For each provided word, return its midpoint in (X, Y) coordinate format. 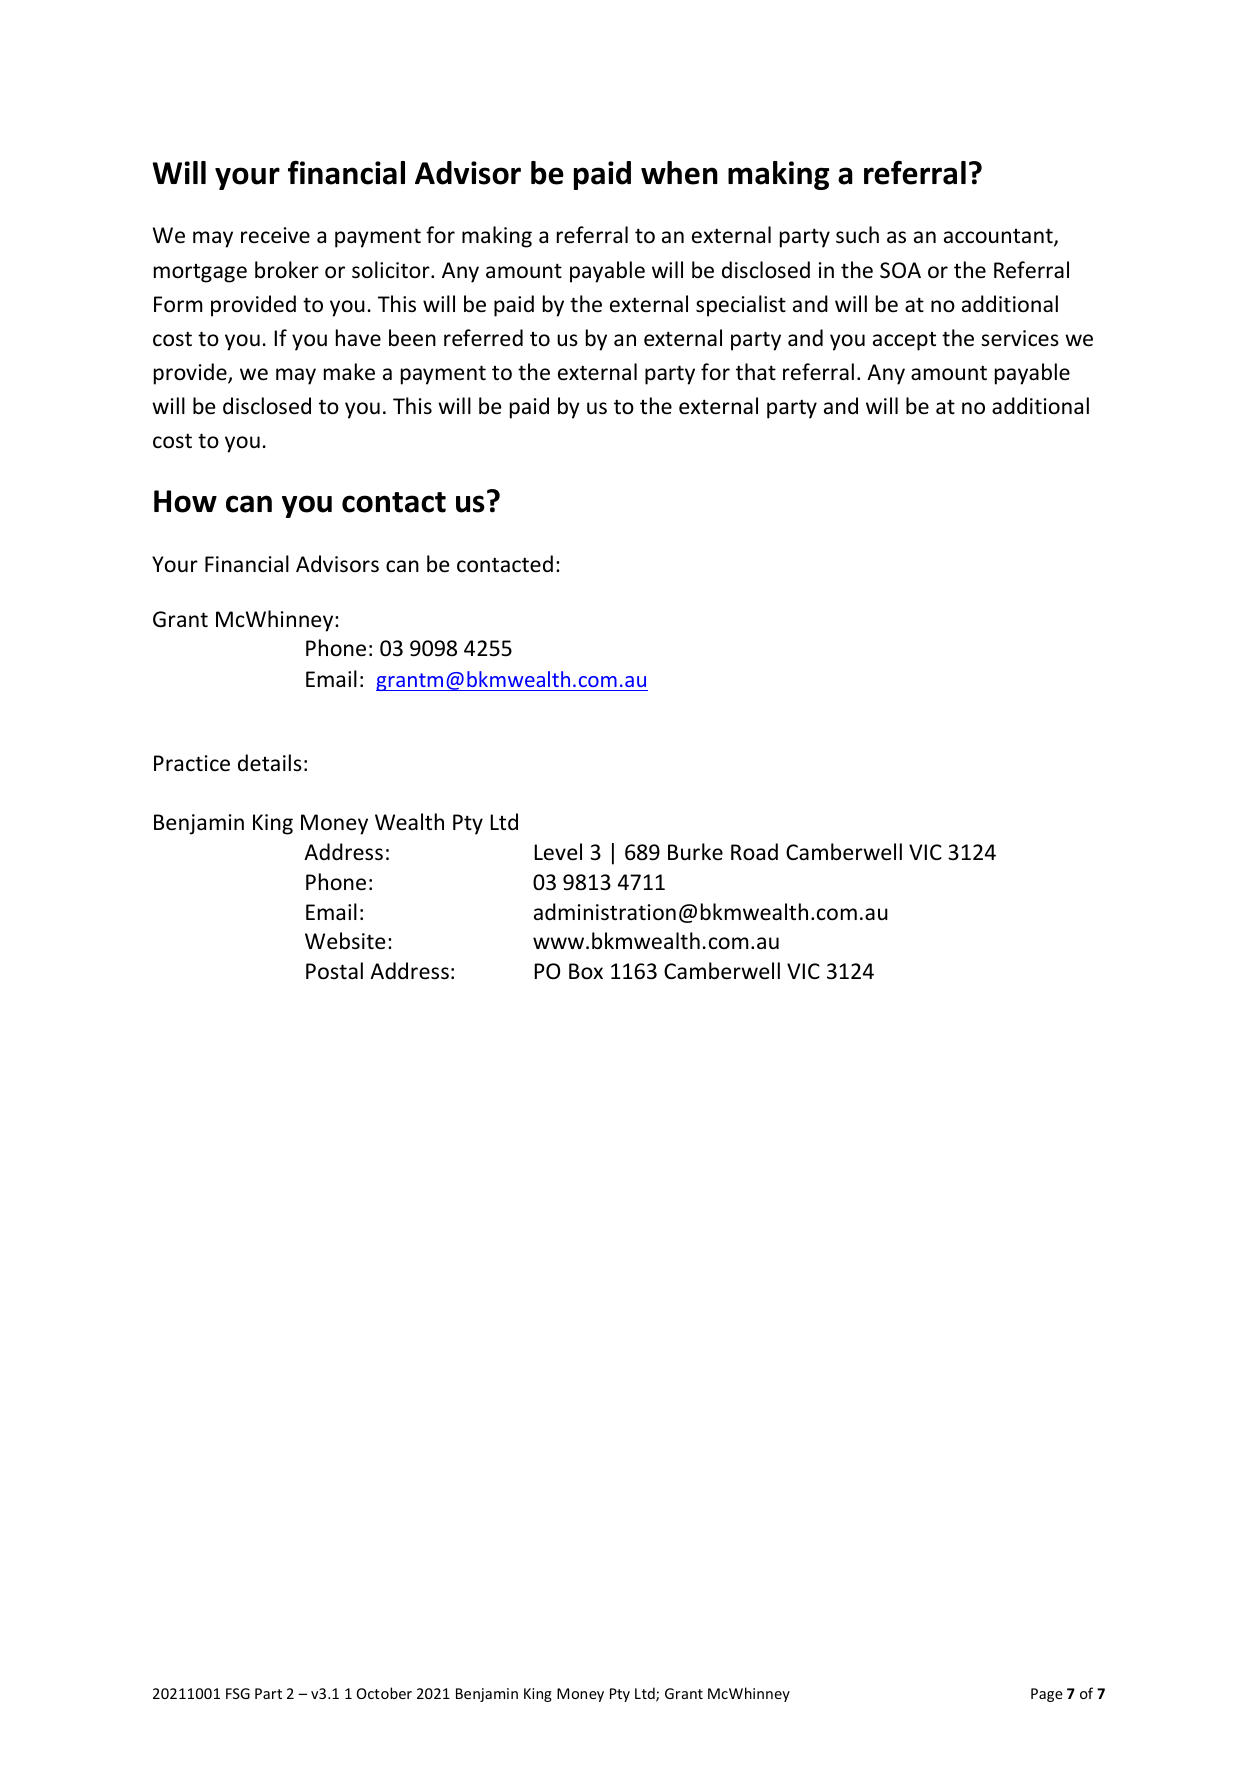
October (384, 1693)
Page (1047, 1695)
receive (275, 235)
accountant (999, 237)
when (679, 173)
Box (586, 971)
